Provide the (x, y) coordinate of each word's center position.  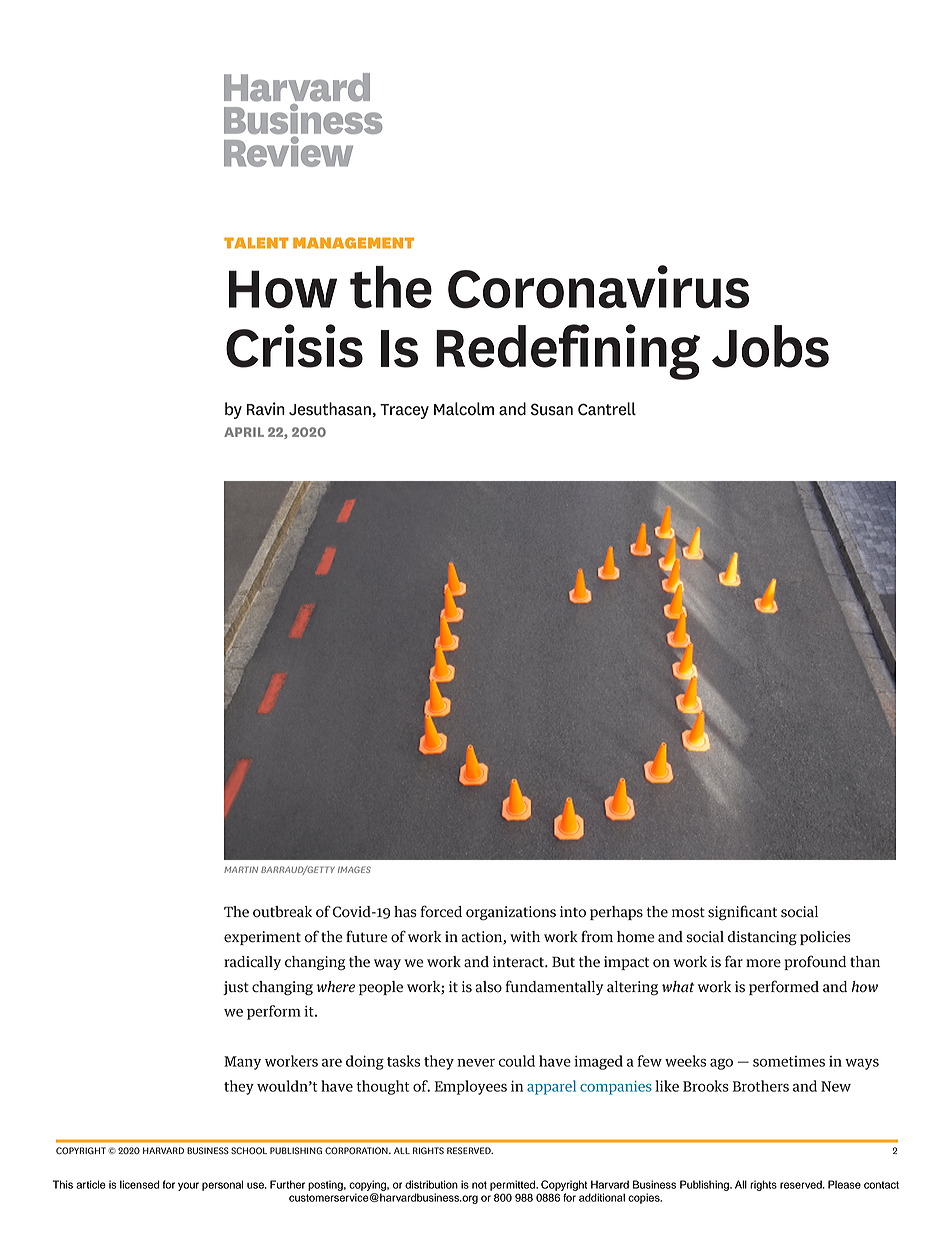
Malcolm (464, 409)
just (236, 988)
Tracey (404, 411)
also (489, 987)
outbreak (282, 912)
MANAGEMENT (353, 243)
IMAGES (354, 869)
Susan (552, 409)
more (763, 963)
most (688, 912)
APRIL (244, 432)
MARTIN (241, 869)
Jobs (770, 346)
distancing (762, 938)
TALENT (256, 243)
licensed (140, 1184)
